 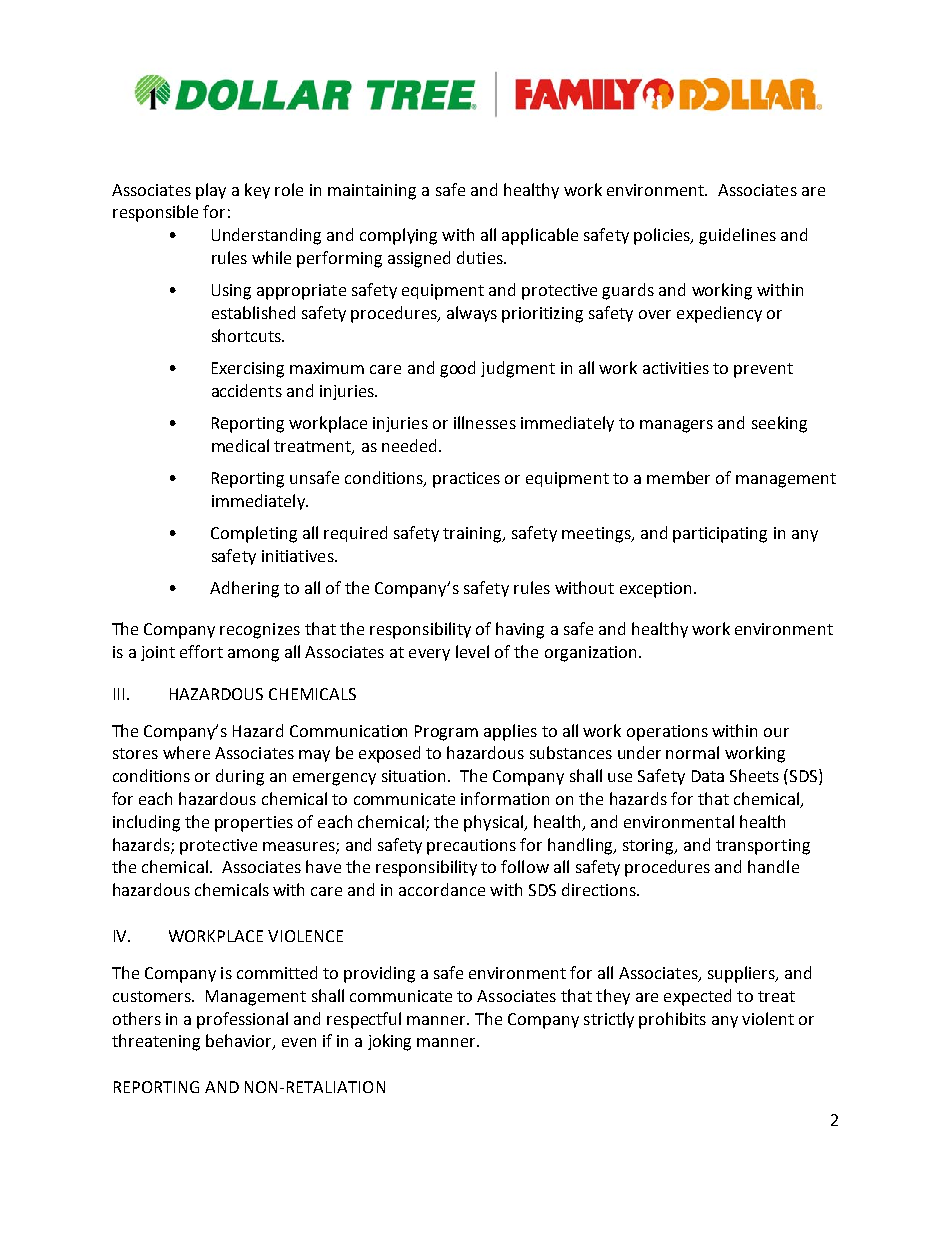 What do you see at coordinates (248, 370) in the document?
I see `Exercising` at bounding box center [248, 370].
